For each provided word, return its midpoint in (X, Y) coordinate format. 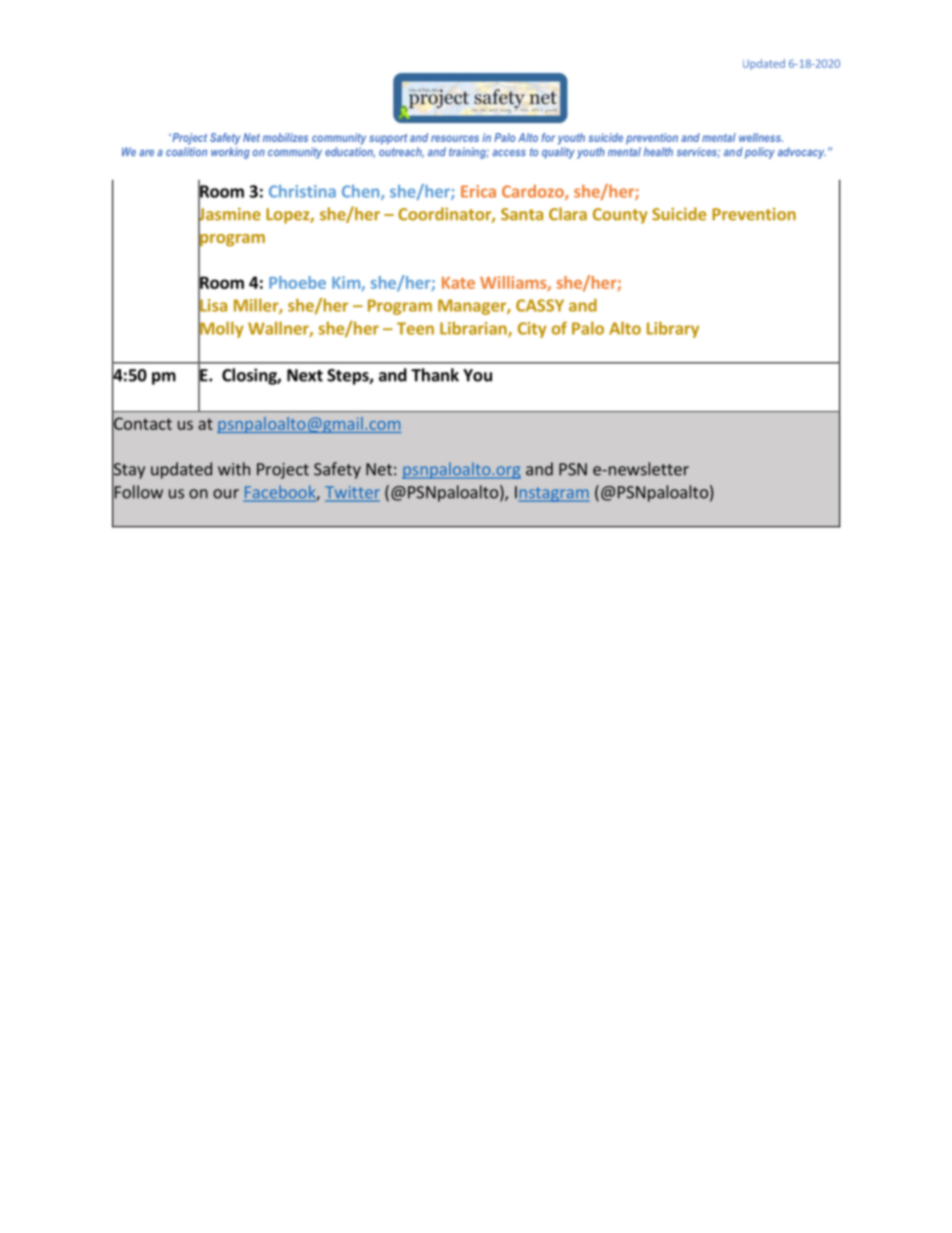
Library (673, 329)
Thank (435, 375)
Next (305, 375)
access (509, 153)
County (620, 216)
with (234, 469)
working (230, 153)
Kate (458, 283)
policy (760, 153)
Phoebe (297, 282)
